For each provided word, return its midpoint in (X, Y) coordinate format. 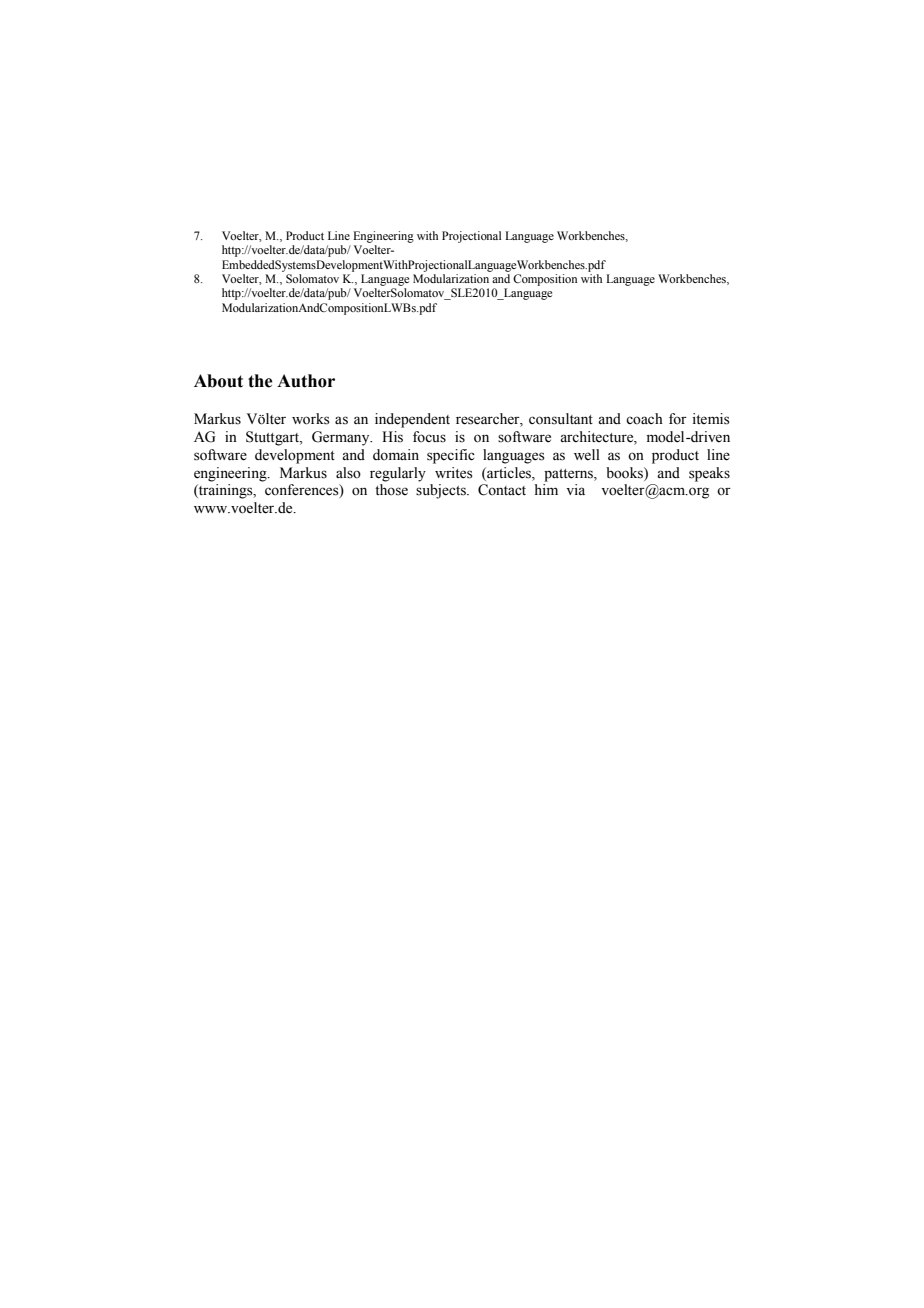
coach (644, 419)
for (678, 419)
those (391, 490)
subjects (442, 491)
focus (429, 437)
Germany (342, 438)
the (260, 381)
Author (306, 381)
